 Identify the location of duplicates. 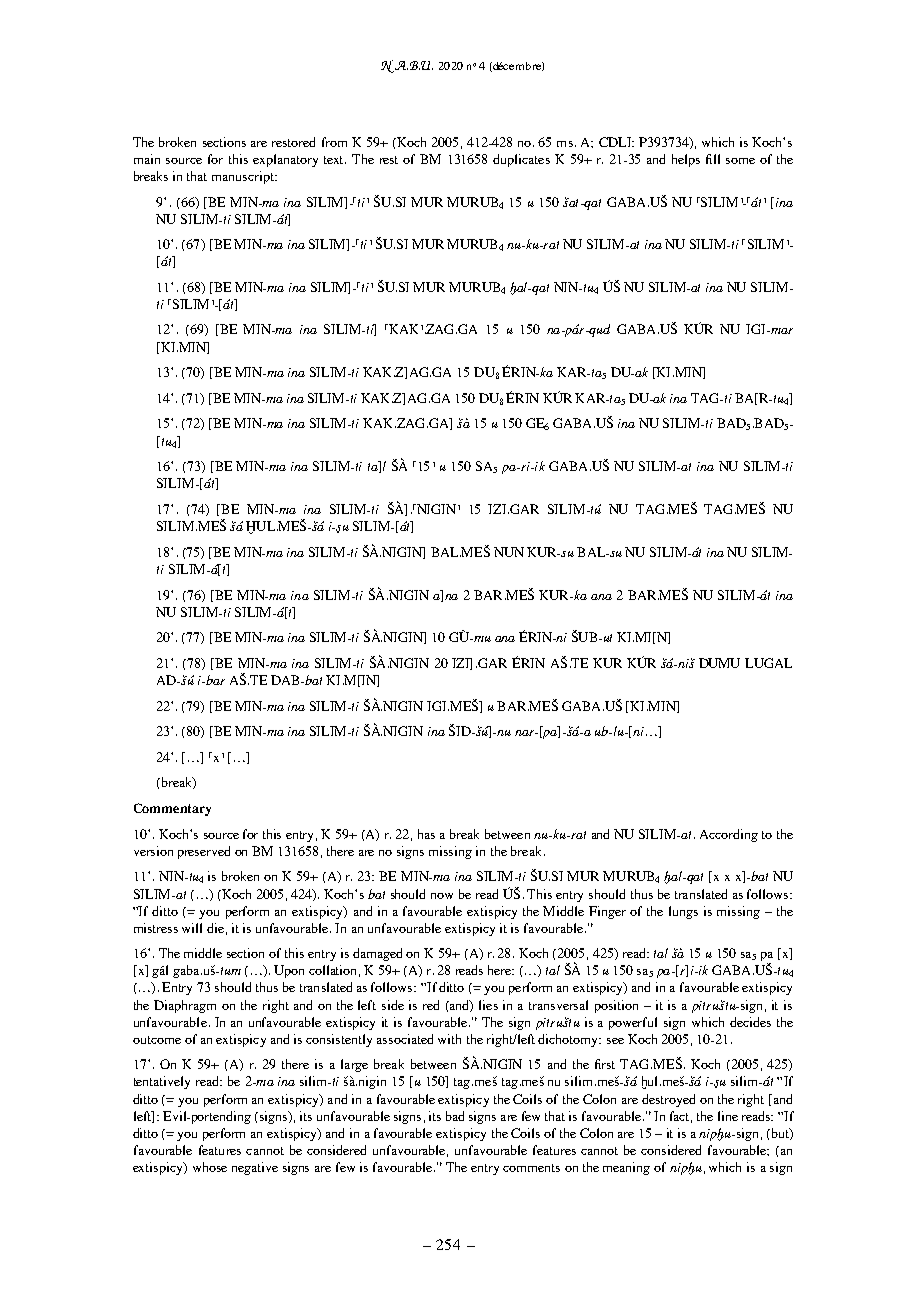
(521, 160).
